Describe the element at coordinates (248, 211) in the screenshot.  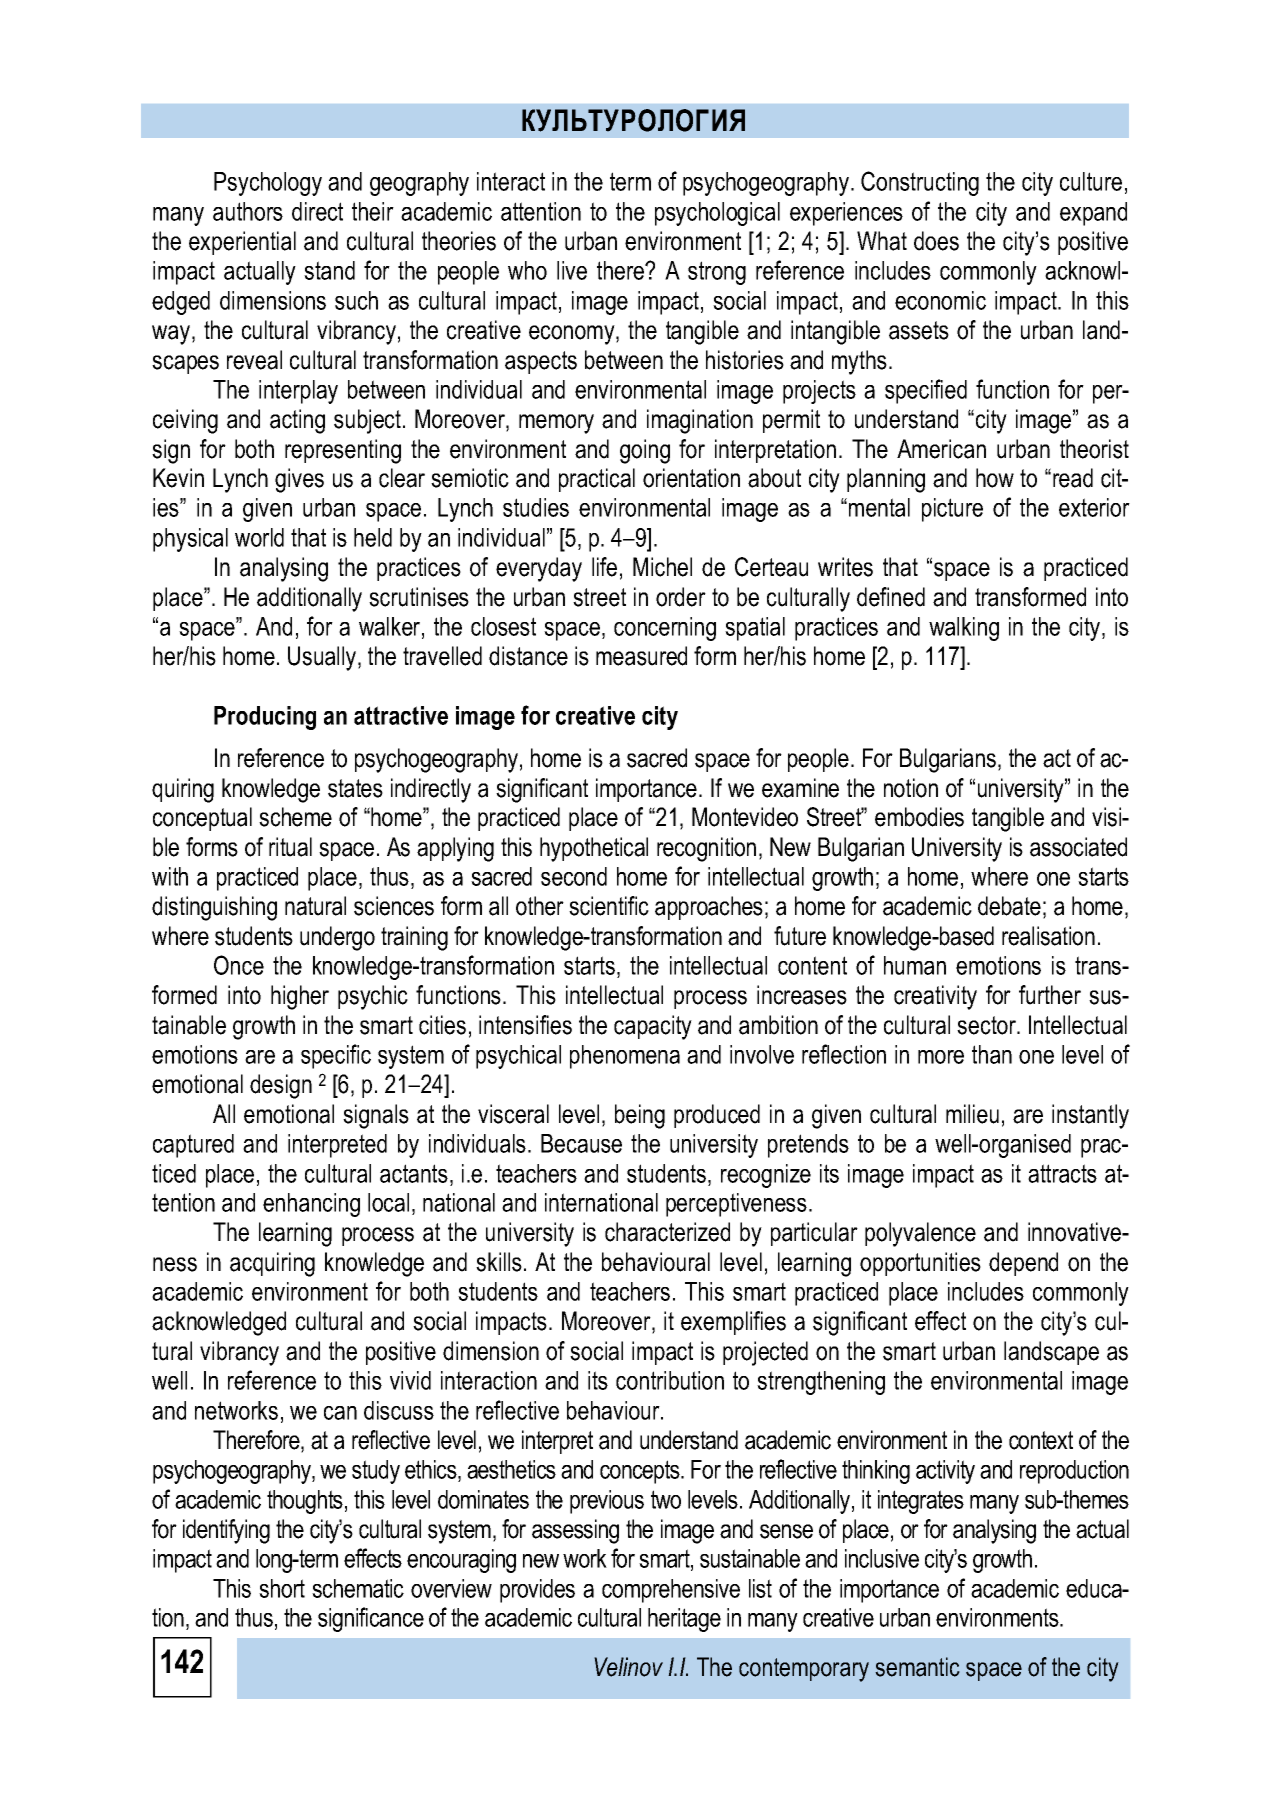
I see `authors` at that location.
